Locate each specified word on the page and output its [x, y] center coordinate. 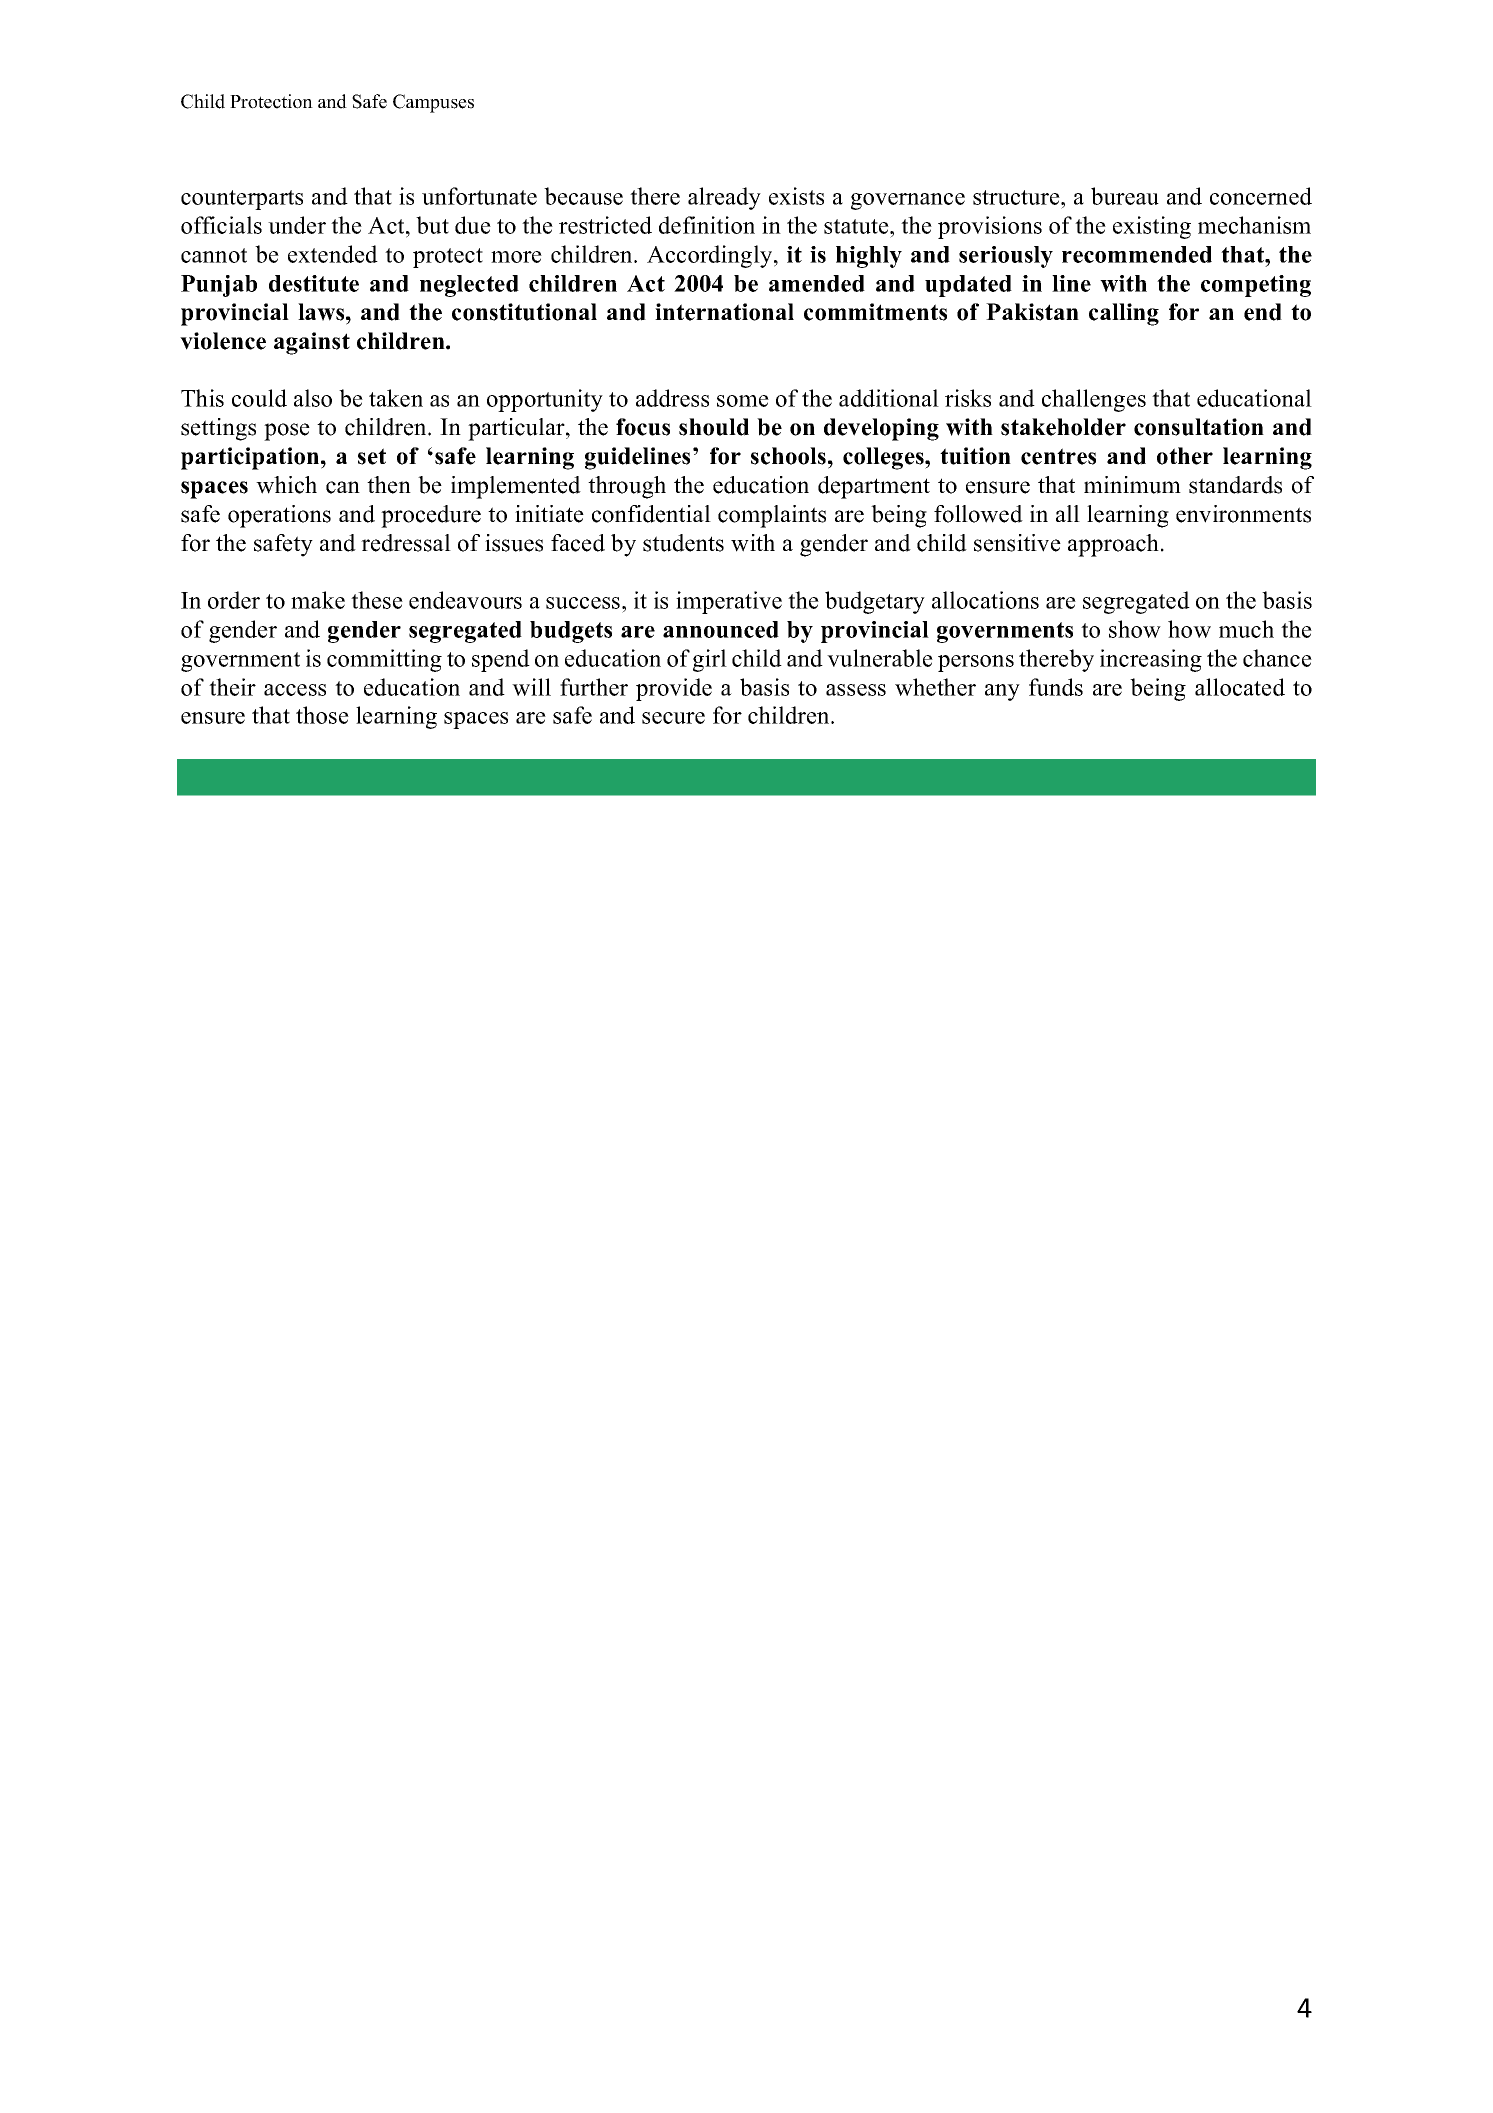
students [683, 543]
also [313, 398]
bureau [1125, 196]
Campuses [433, 103]
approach [1115, 545]
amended [817, 283]
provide [674, 689]
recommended [1137, 254]
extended [333, 254]
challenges [1094, 400]
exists [796, 196]
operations [279, 516]
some [743, 401]
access [295, 690]
